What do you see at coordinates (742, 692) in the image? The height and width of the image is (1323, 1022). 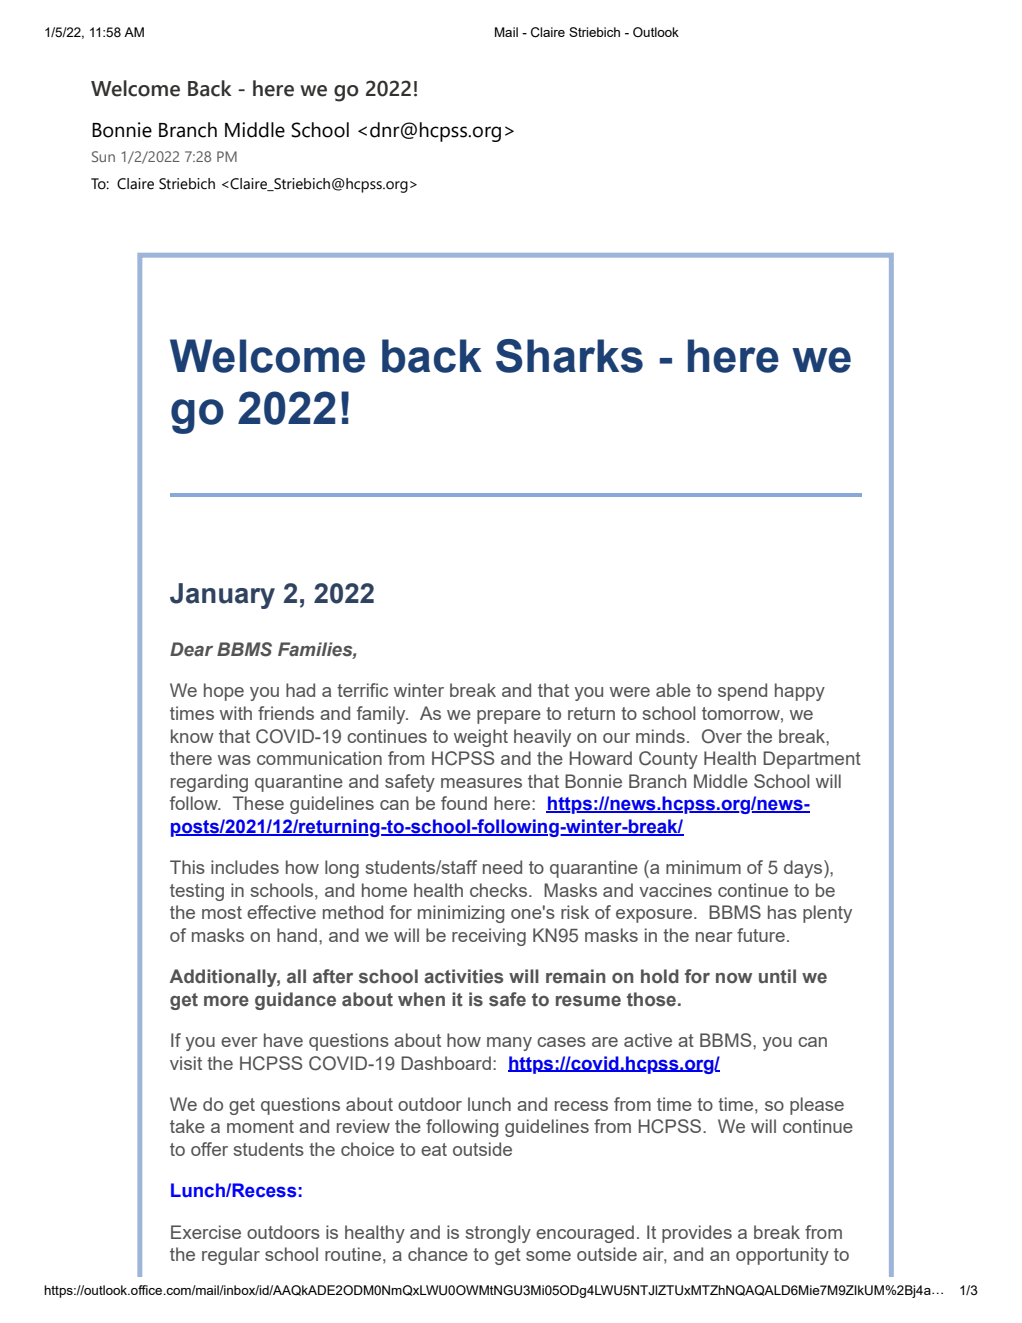 I see `spend` at bounding box center [742, 692].
